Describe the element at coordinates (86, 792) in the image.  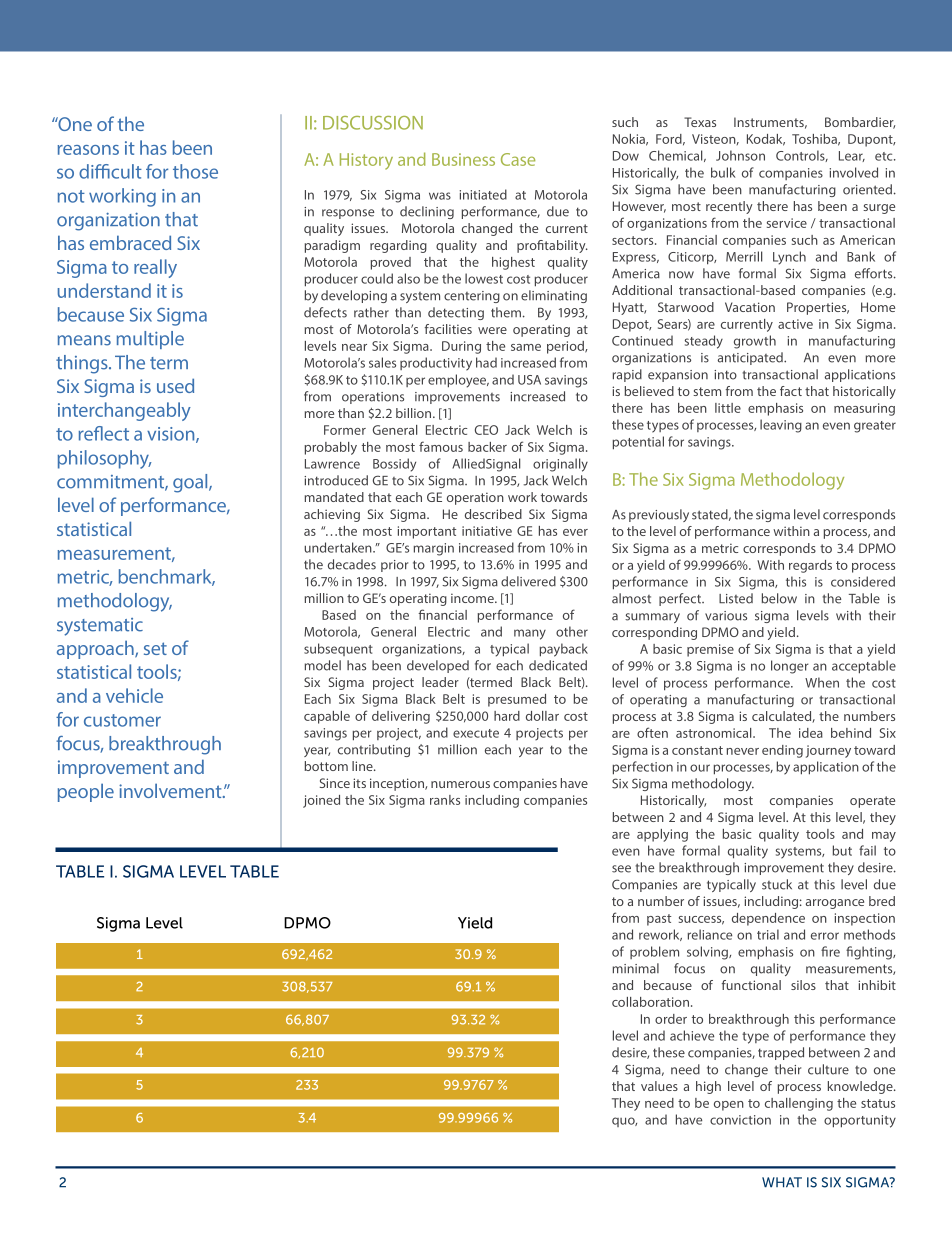
I see `people` at that location.
